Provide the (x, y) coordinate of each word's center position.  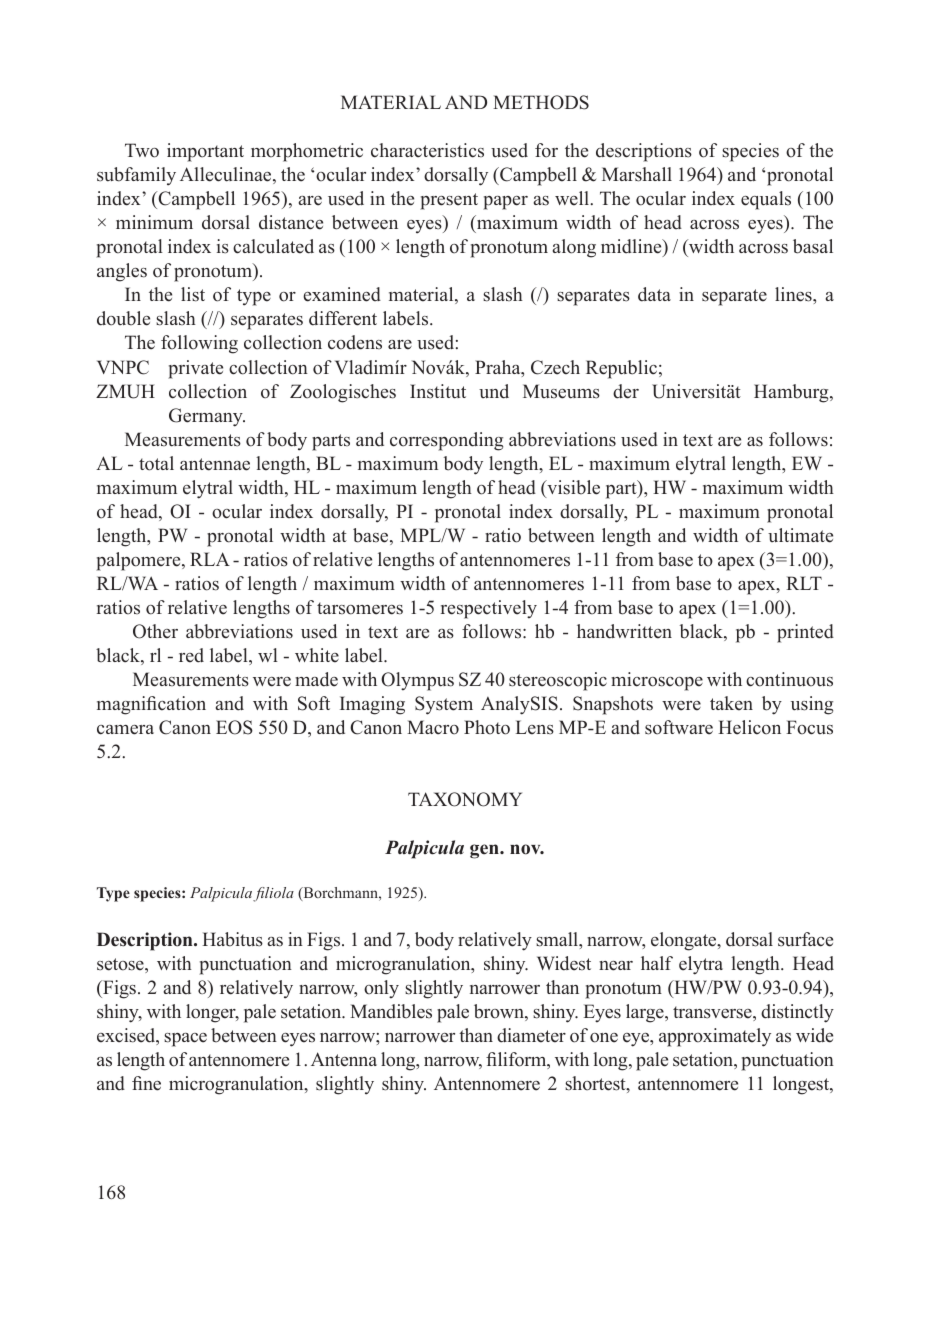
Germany (207, 417)
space (185, 1040)
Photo (487, 727)
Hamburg (792, 393)
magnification (151, 705)
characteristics (427, 150)
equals (766, 200)
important (205, 152)
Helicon (749, 727)
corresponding (446, 441)
